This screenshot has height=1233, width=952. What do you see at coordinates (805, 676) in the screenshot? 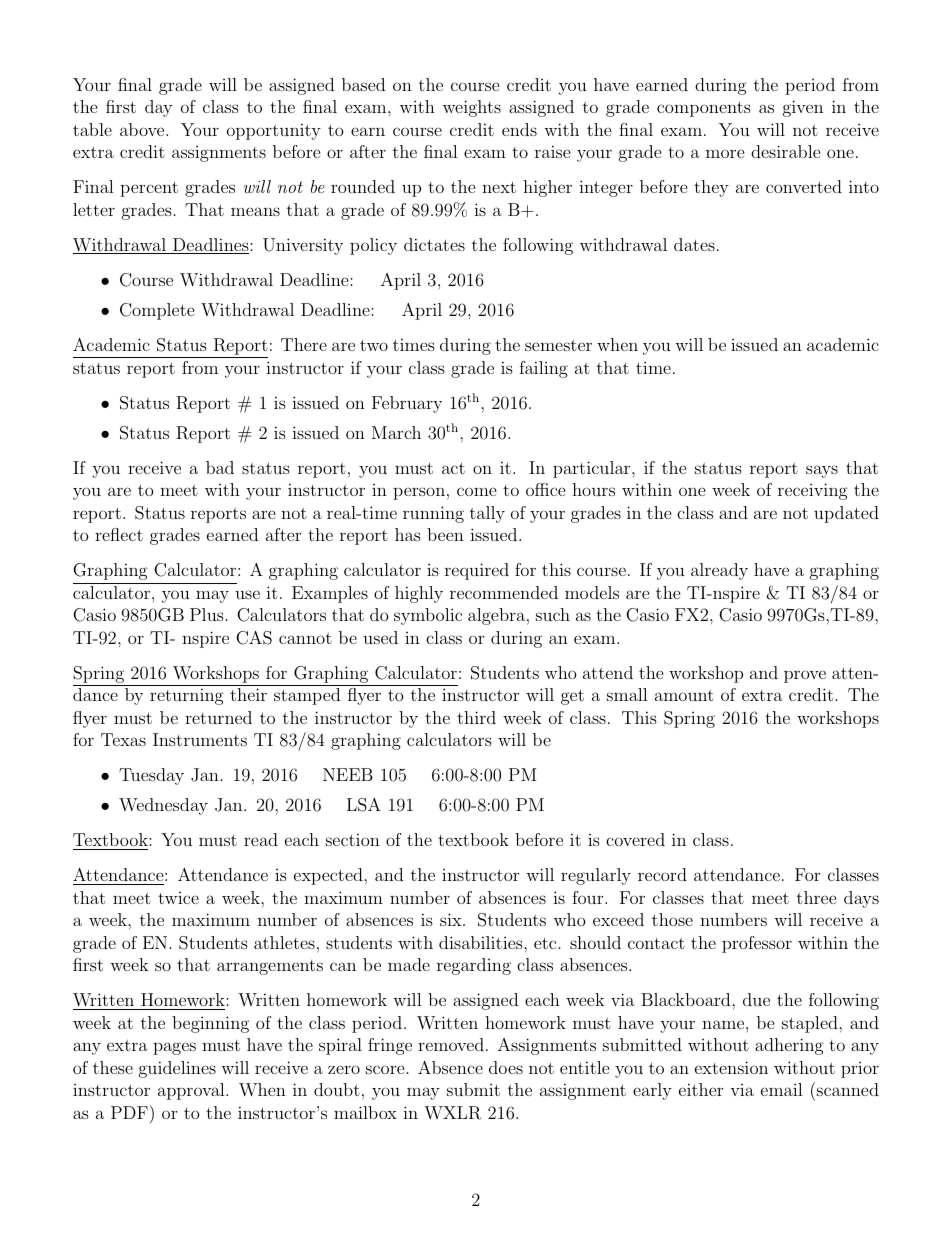
I see `prove` at bounding box center [805, 676].
